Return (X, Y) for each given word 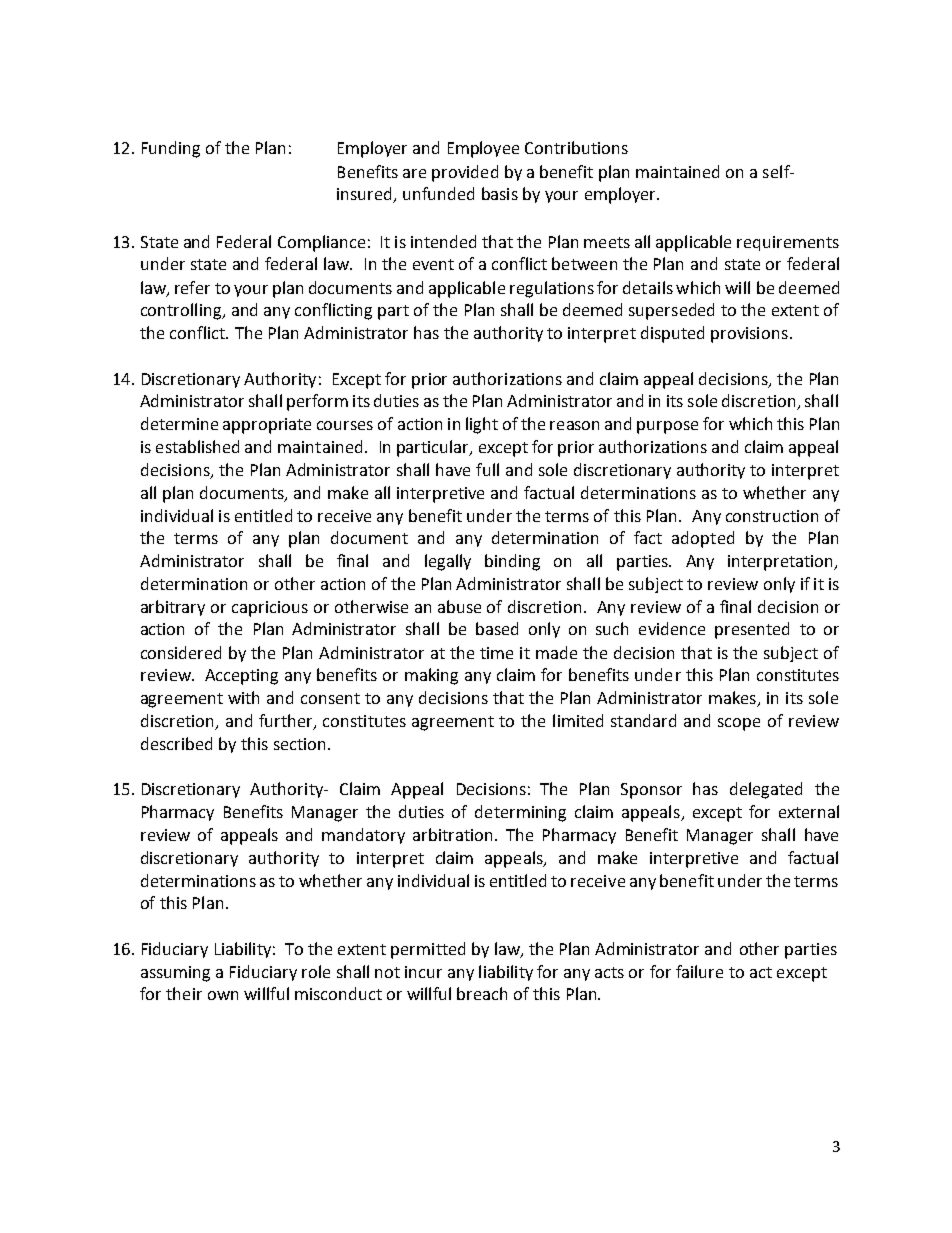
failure (699, 971)
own (223, 995)
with (243, 697)
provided (465, 173)
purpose (667, 427)
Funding (171, 149)
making (431, 676)
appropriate (267, 426)
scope (739, 724)
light (482, 425)
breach (482, 993)
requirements (788, 243)
